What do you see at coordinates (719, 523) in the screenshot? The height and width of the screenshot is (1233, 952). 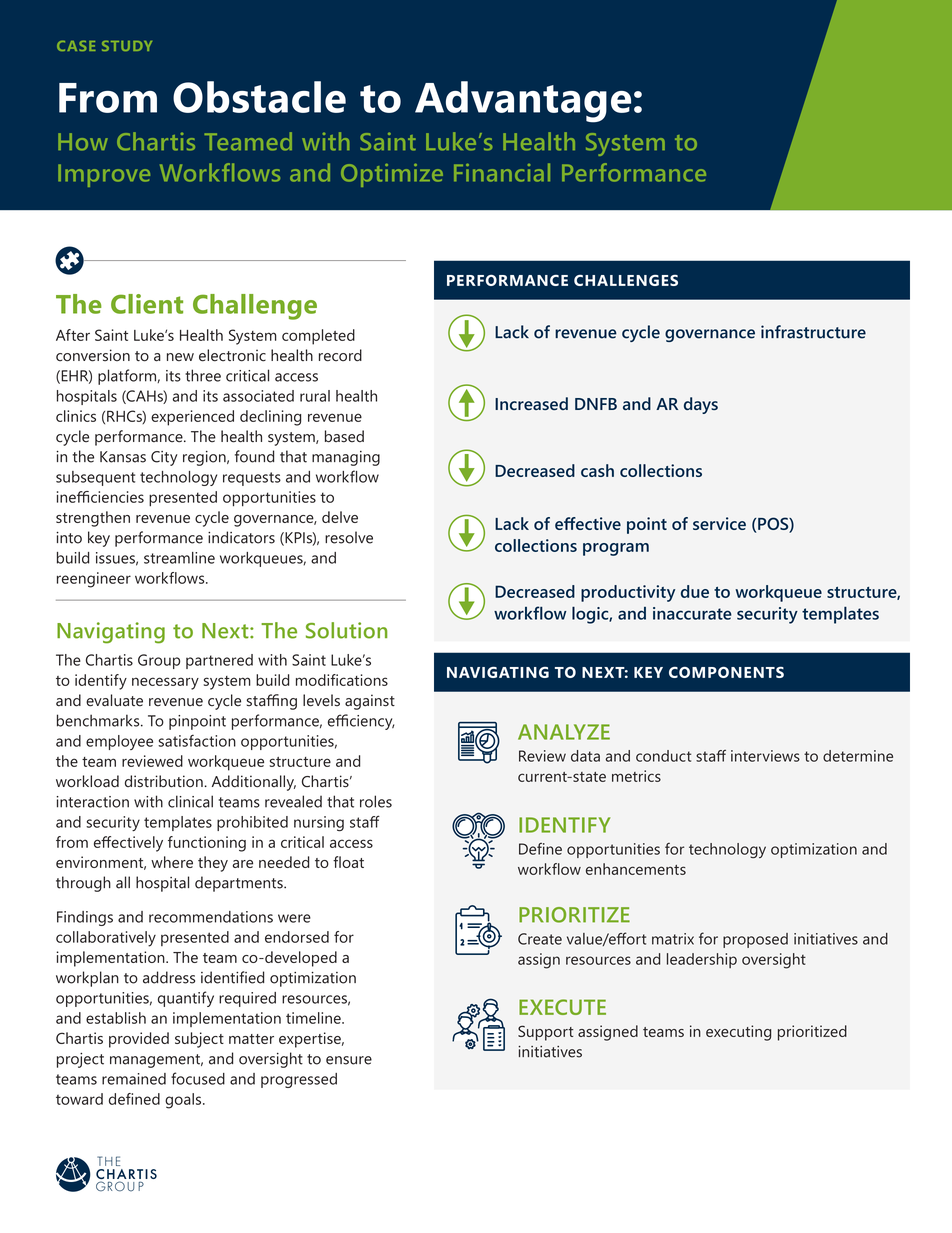 I see `service` at bounding box center [719, 523].
